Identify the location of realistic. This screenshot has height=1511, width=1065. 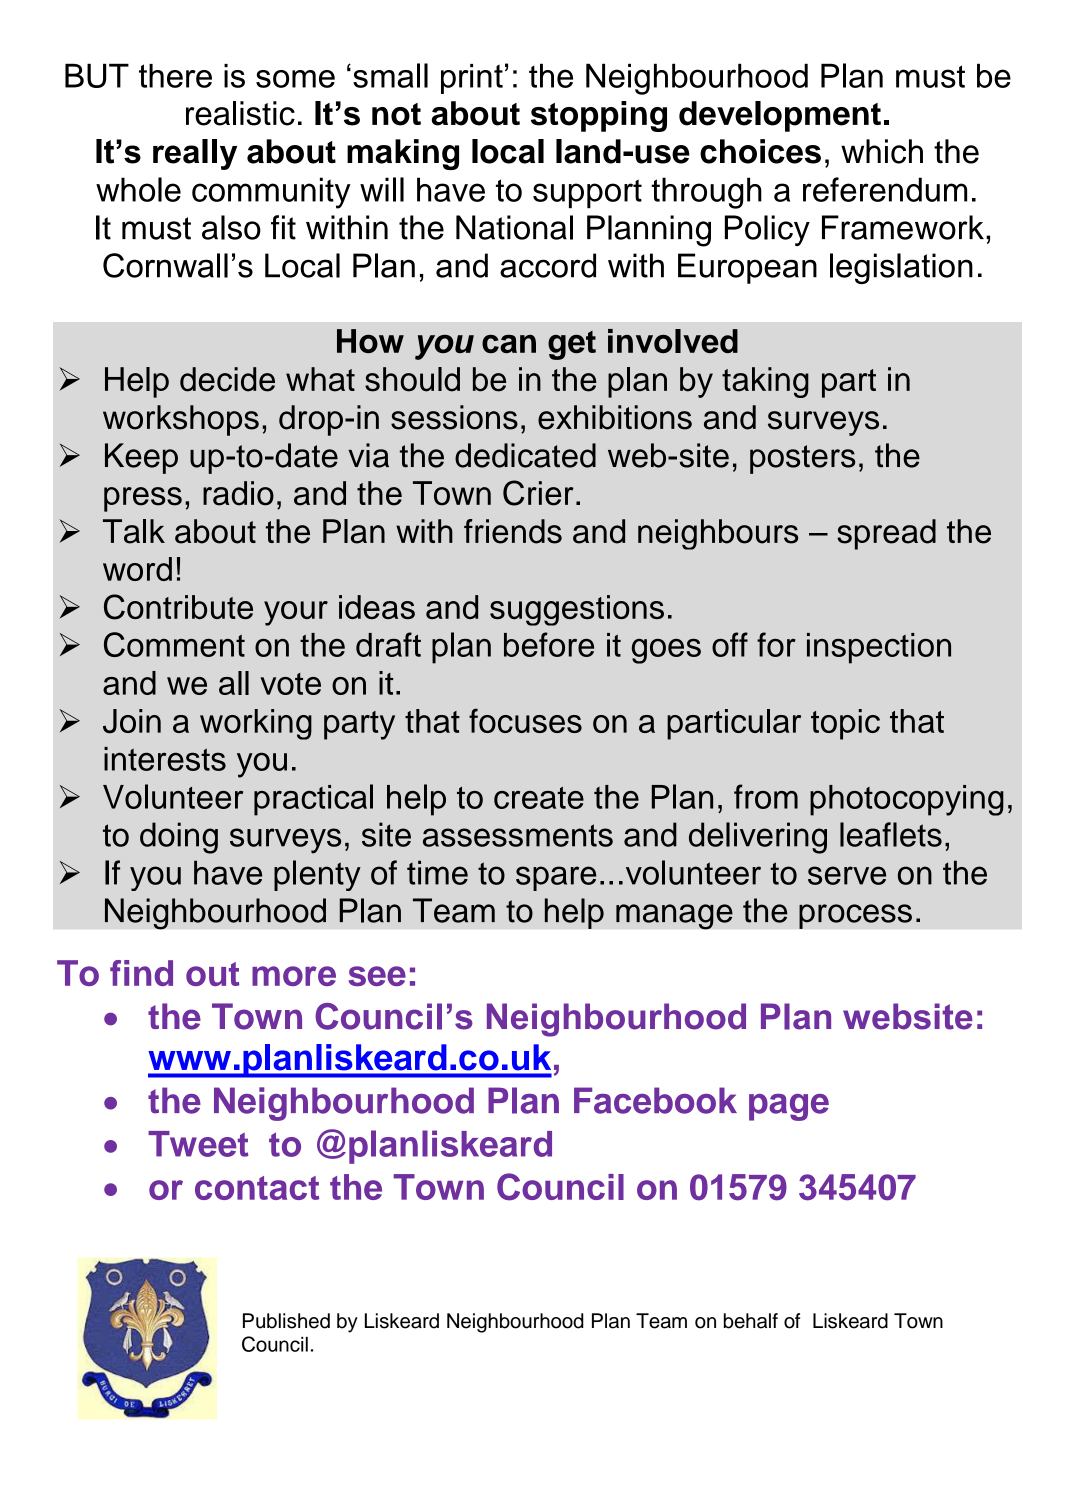
(240, 113).
